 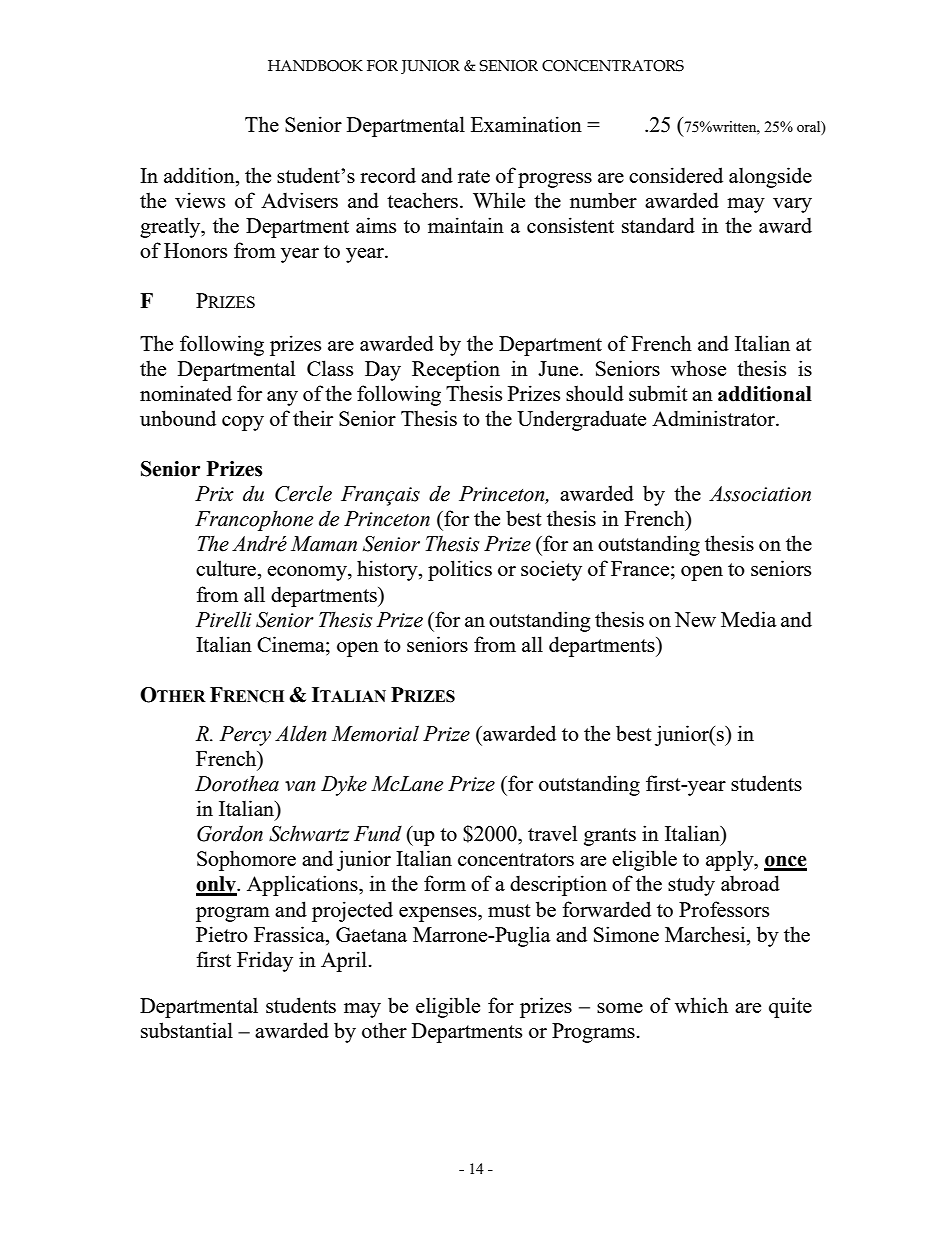 I want to click on HANDBOOK, so click(x=315, y=66).
